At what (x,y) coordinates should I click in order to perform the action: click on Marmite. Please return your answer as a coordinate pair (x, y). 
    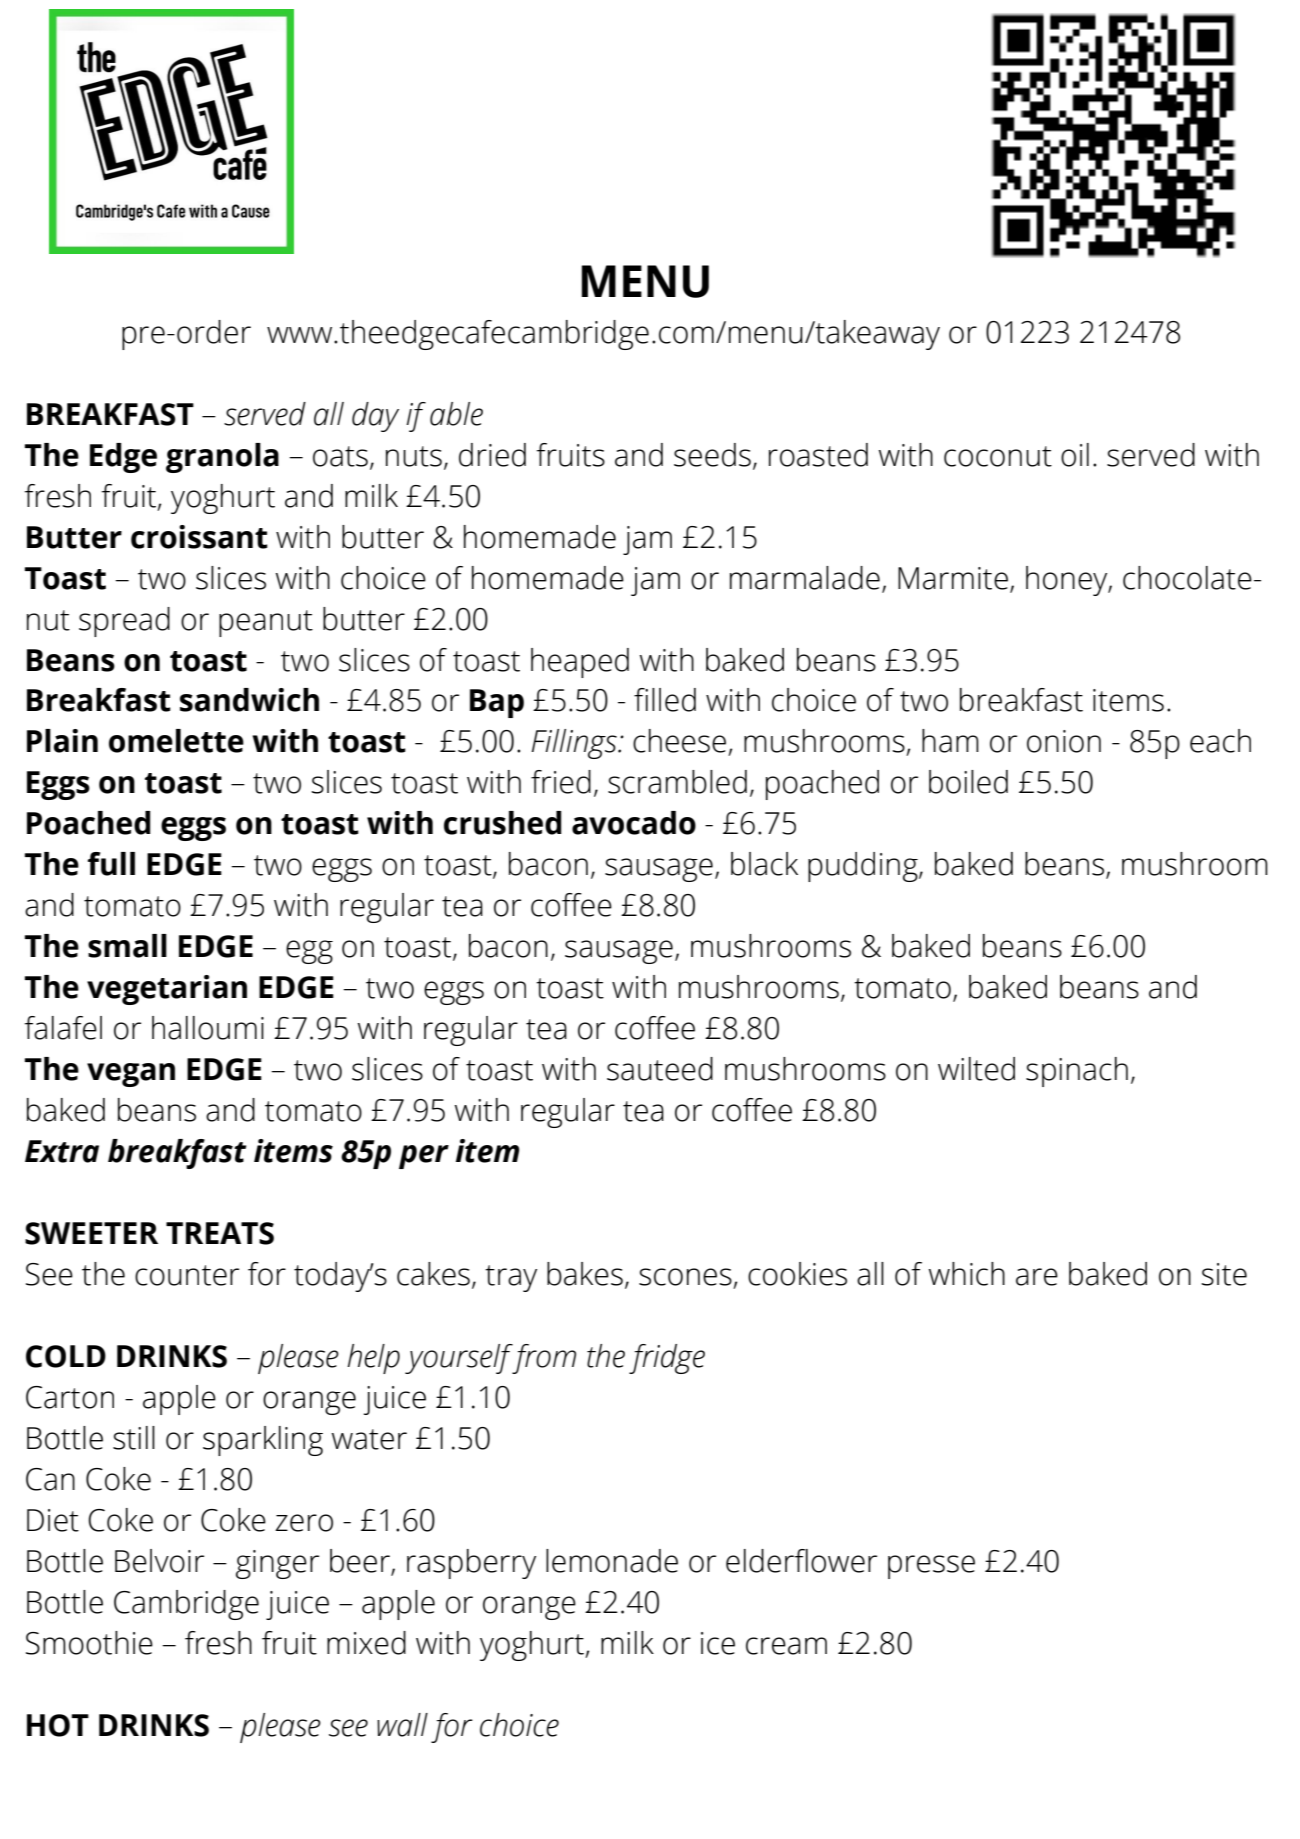
    Looking at the image, I should click on (953, 578).
